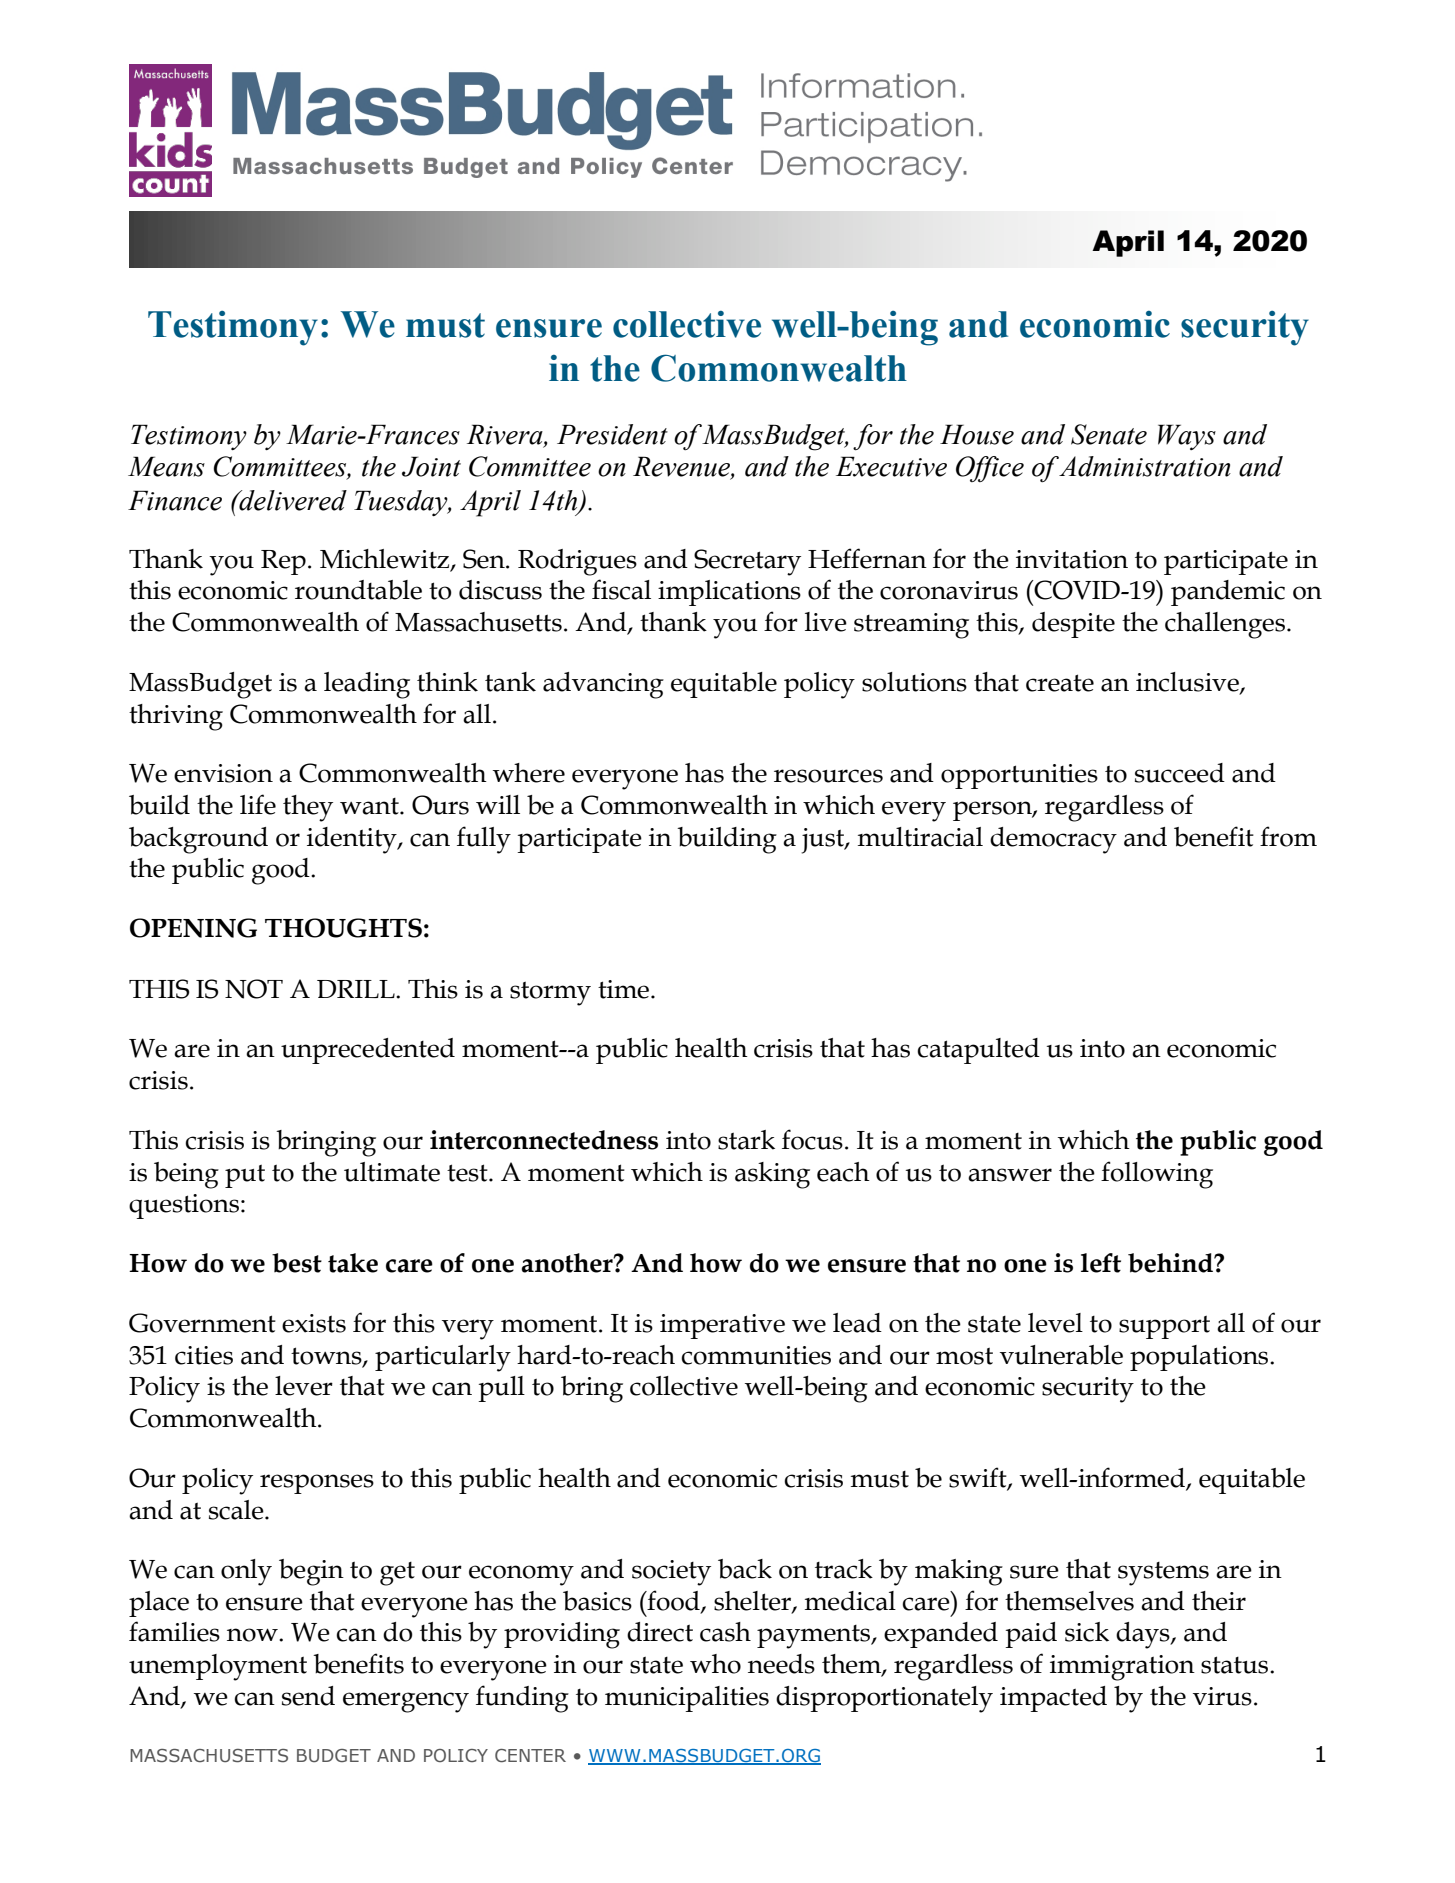 Image resolution: width=1455 pixels, height=1883 pixels. Describe the element at coordinates (368, 1051) in the screenshot. I see `unprecedented` at that location.
